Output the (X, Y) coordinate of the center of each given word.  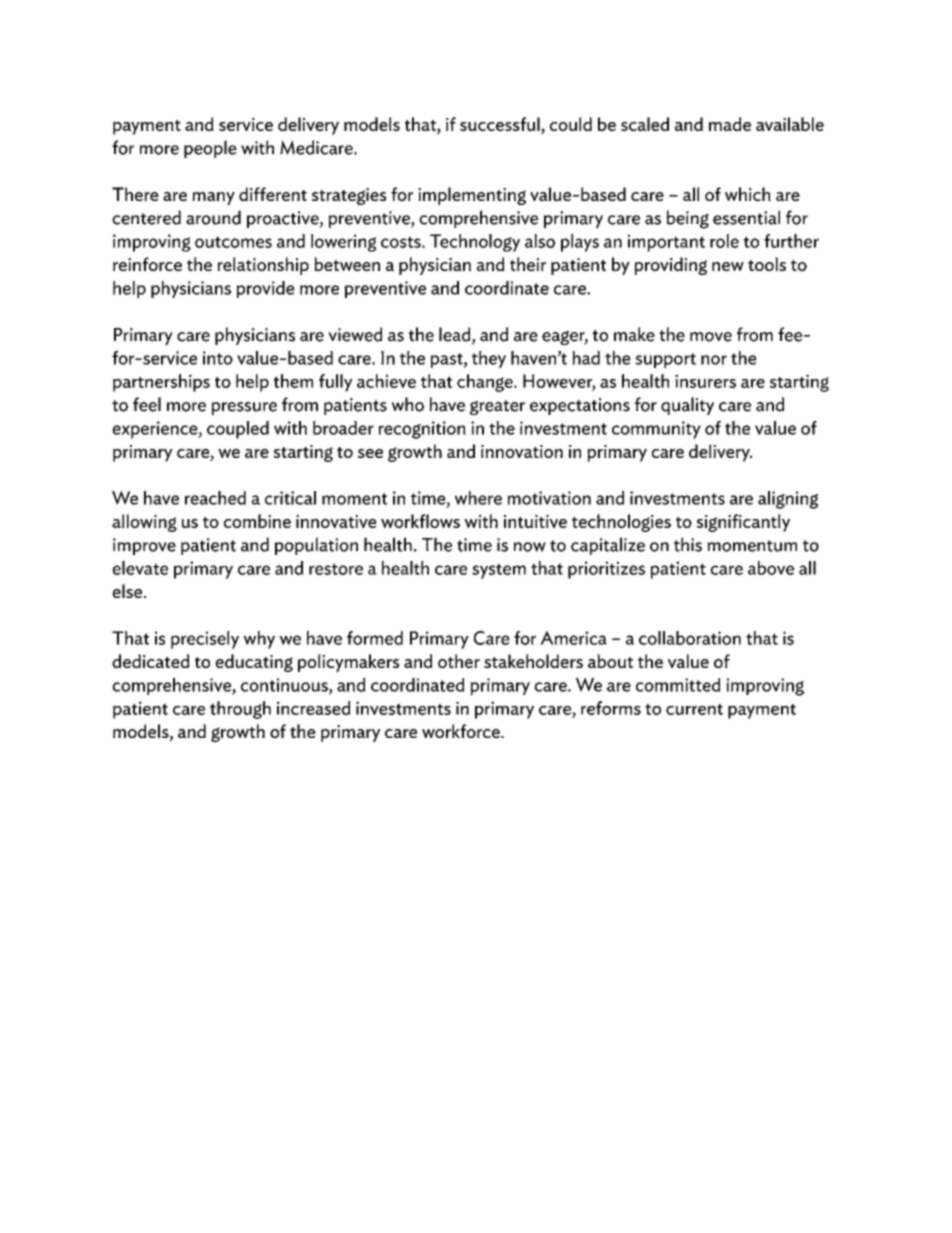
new (728, 266)
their (528, 264)
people (210, 149)
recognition (422, 430)
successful (501, 125)
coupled (238, 430)
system (499, 571)
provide (266, 289)
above (771, 568)
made (730, 124)
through (240, 710)
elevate (140, 568)
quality (687, 406)
